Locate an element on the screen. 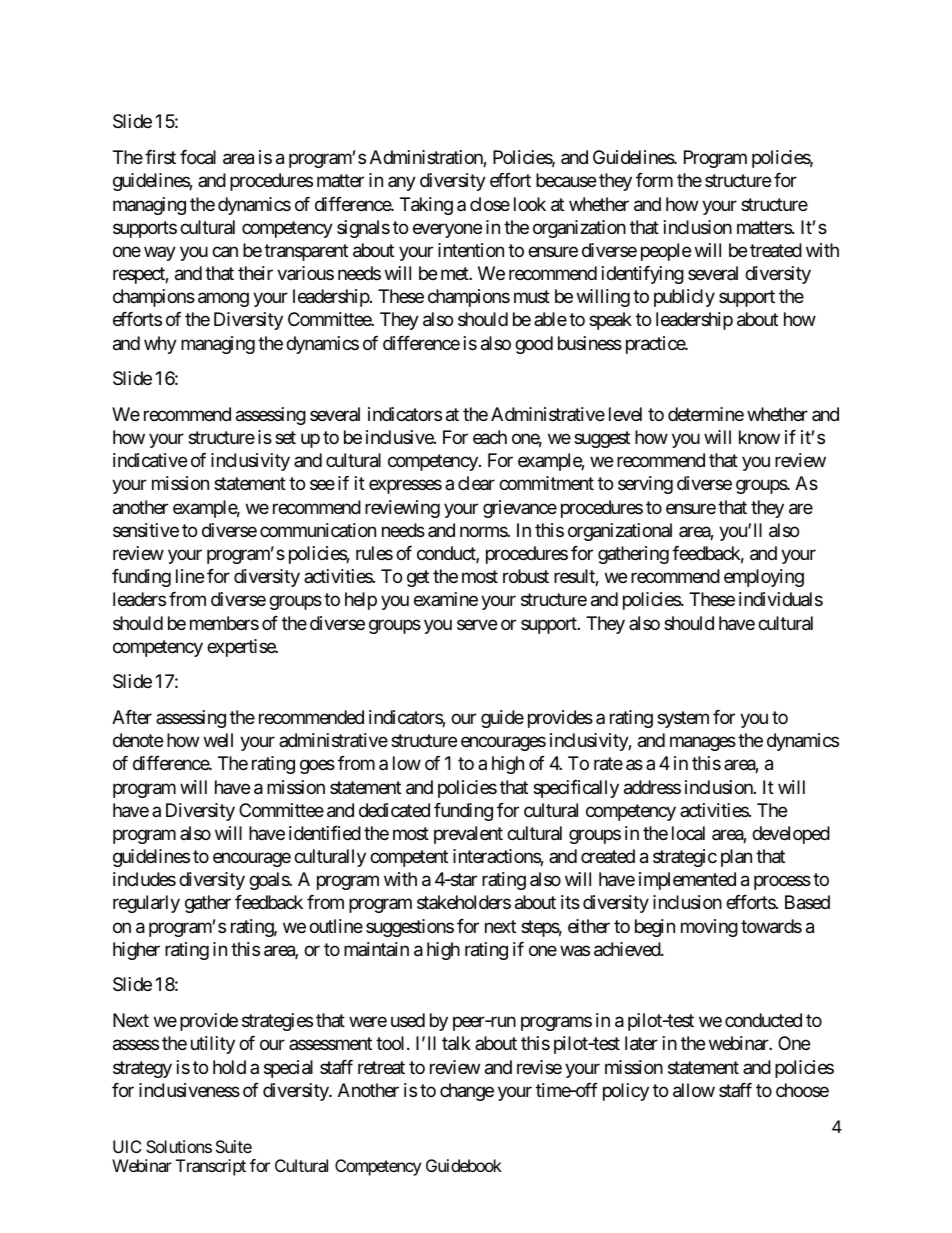 The image size is (952, 1233). good is located at coordinates (534, 345).
